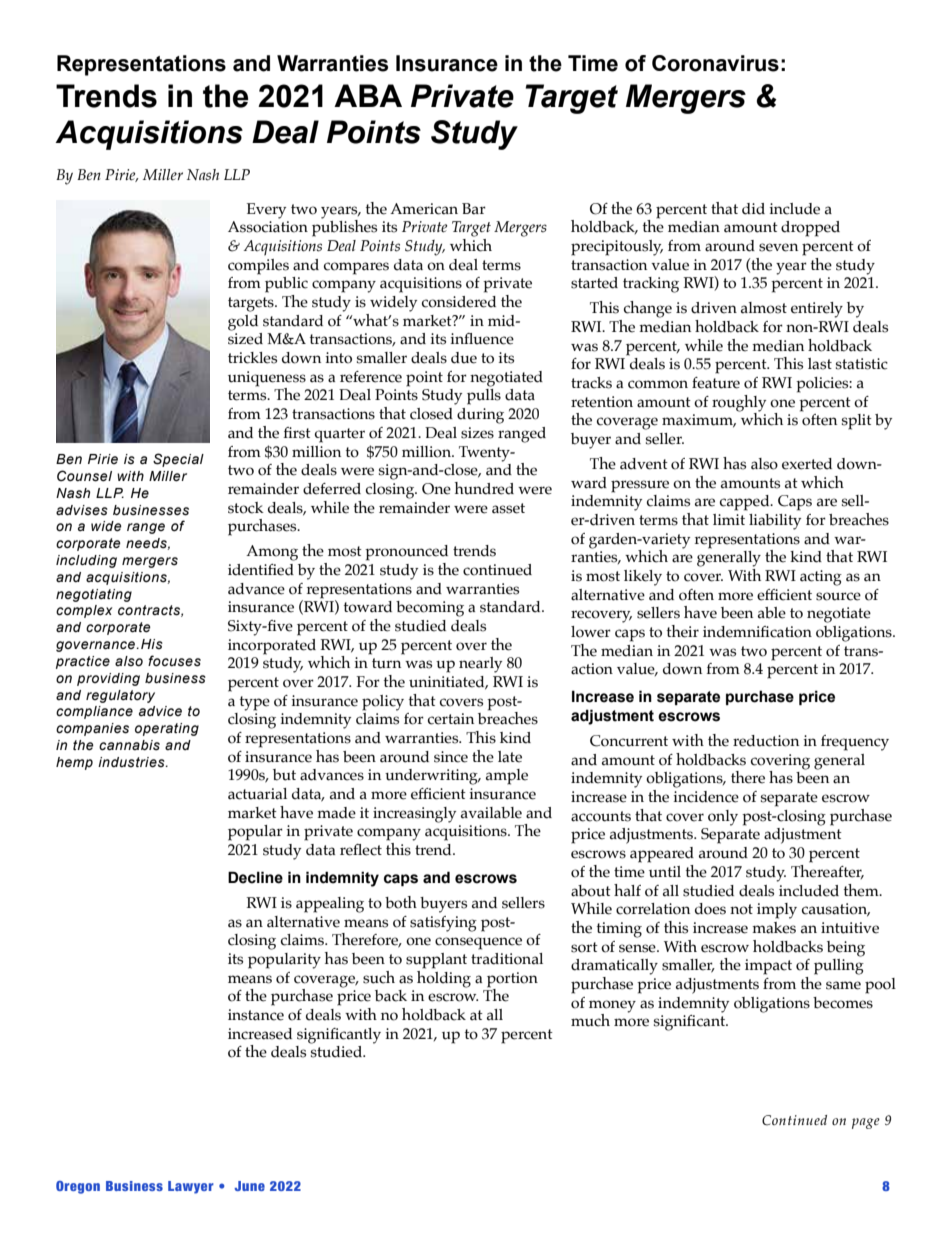 The height and width of the screenshot is (1233, 952). I want to click on much, so click(590, 1020).
